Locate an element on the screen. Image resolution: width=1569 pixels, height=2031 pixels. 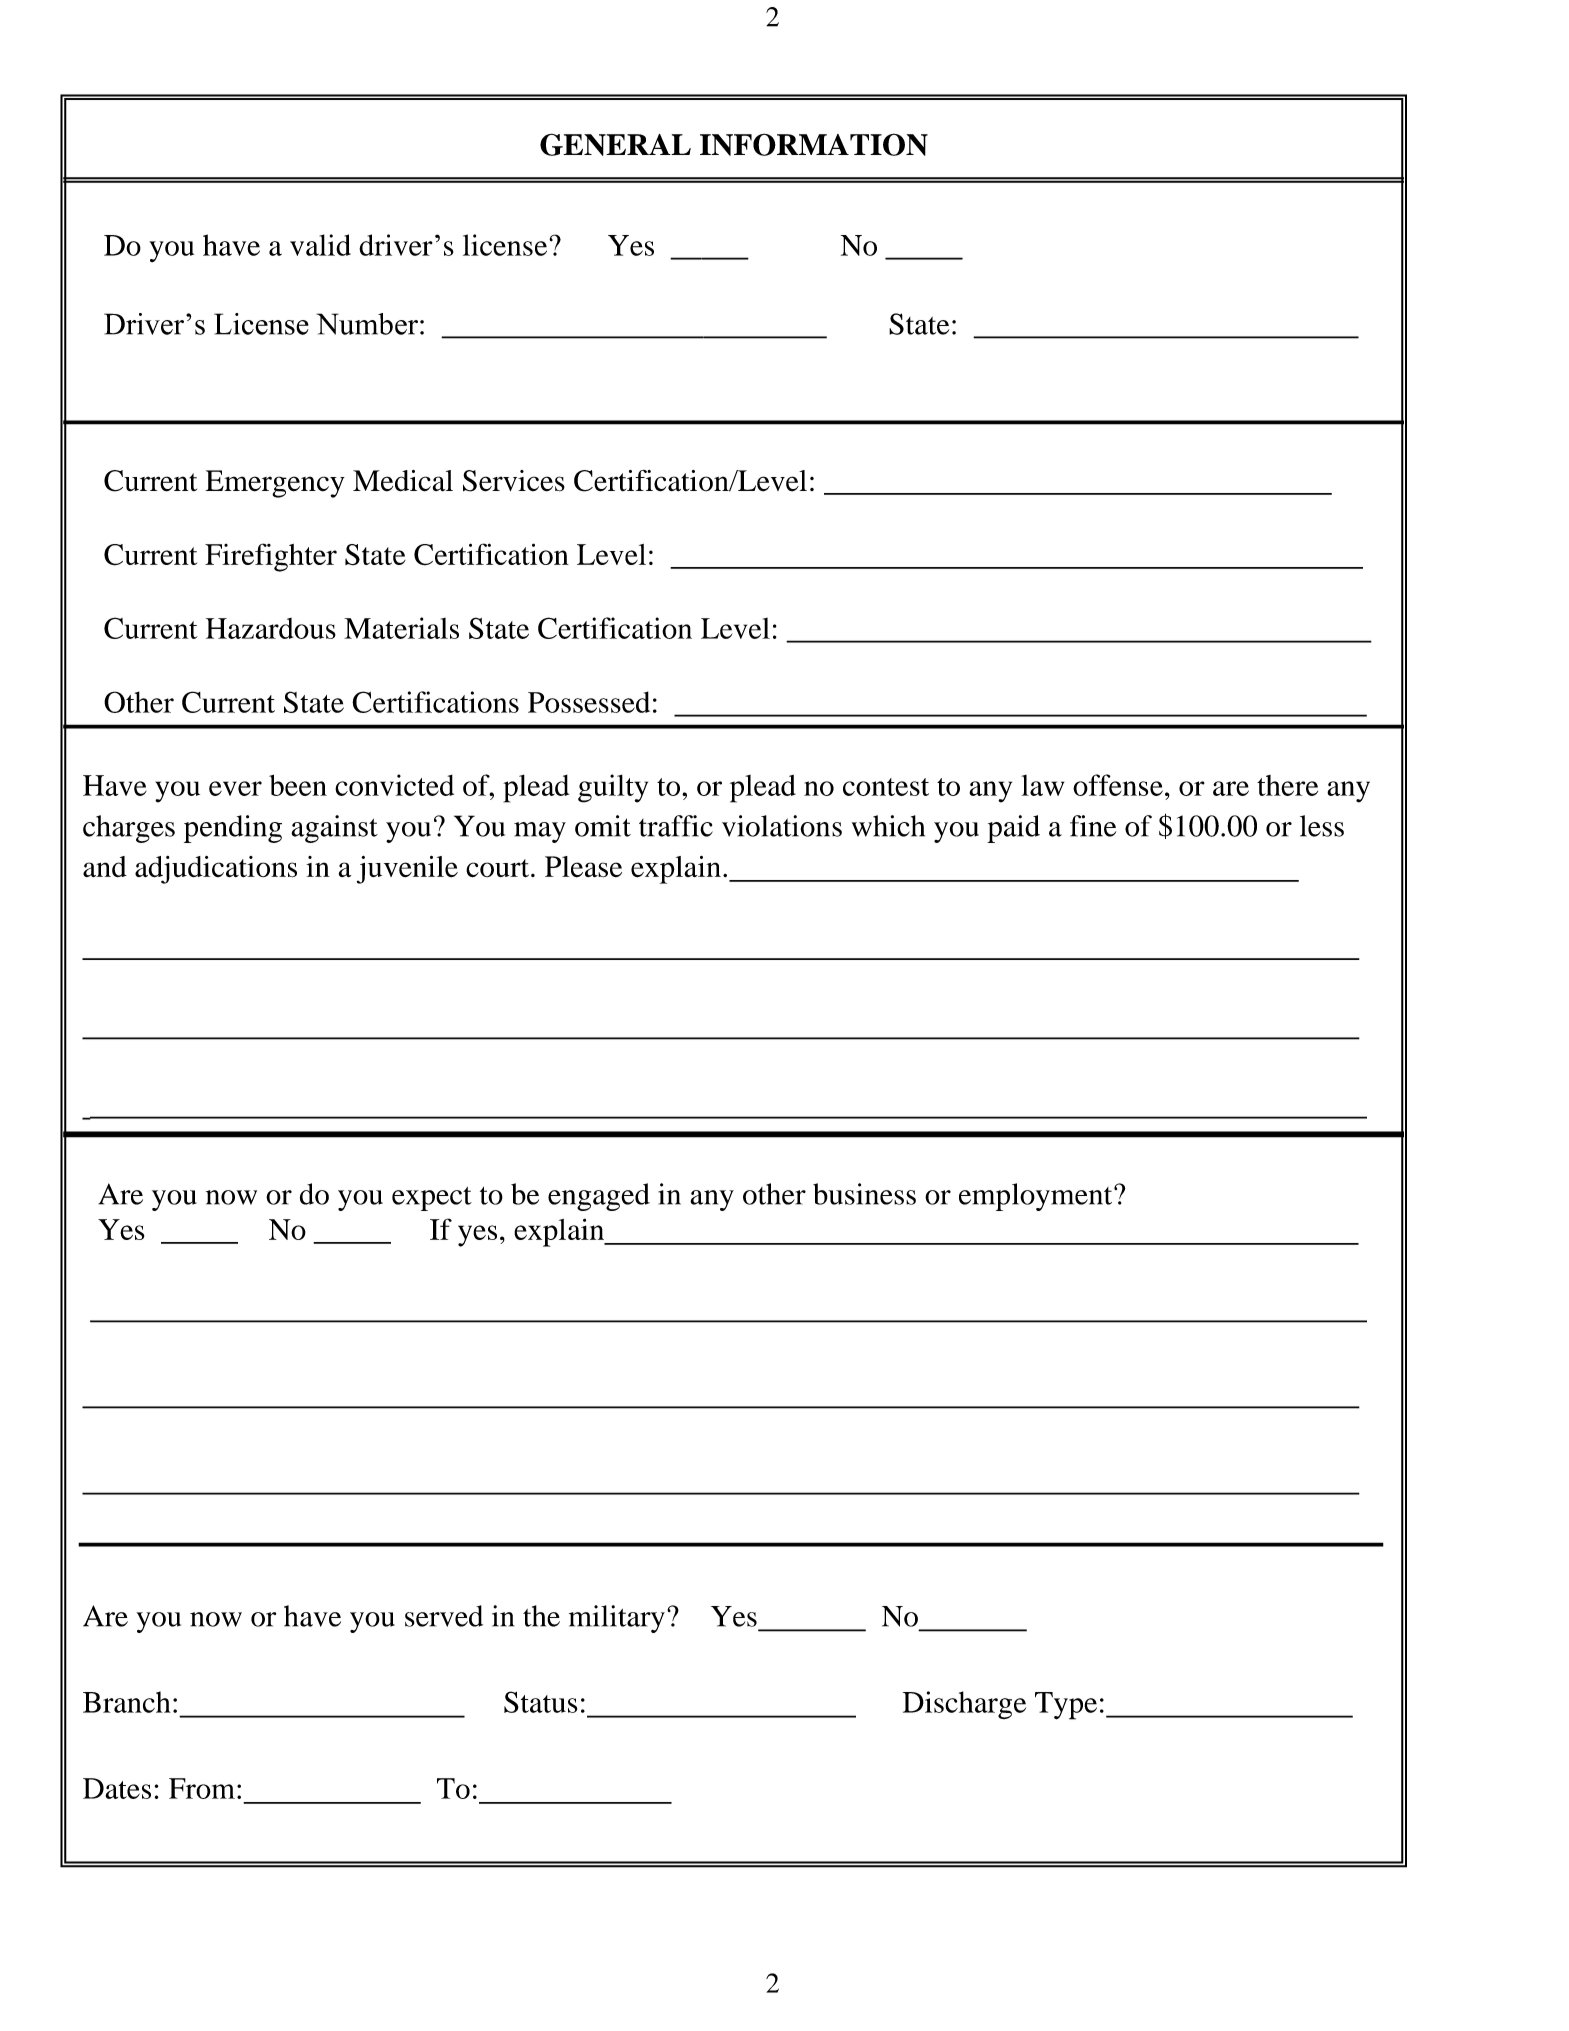
Possessed is located at coordinates (589, 702).
